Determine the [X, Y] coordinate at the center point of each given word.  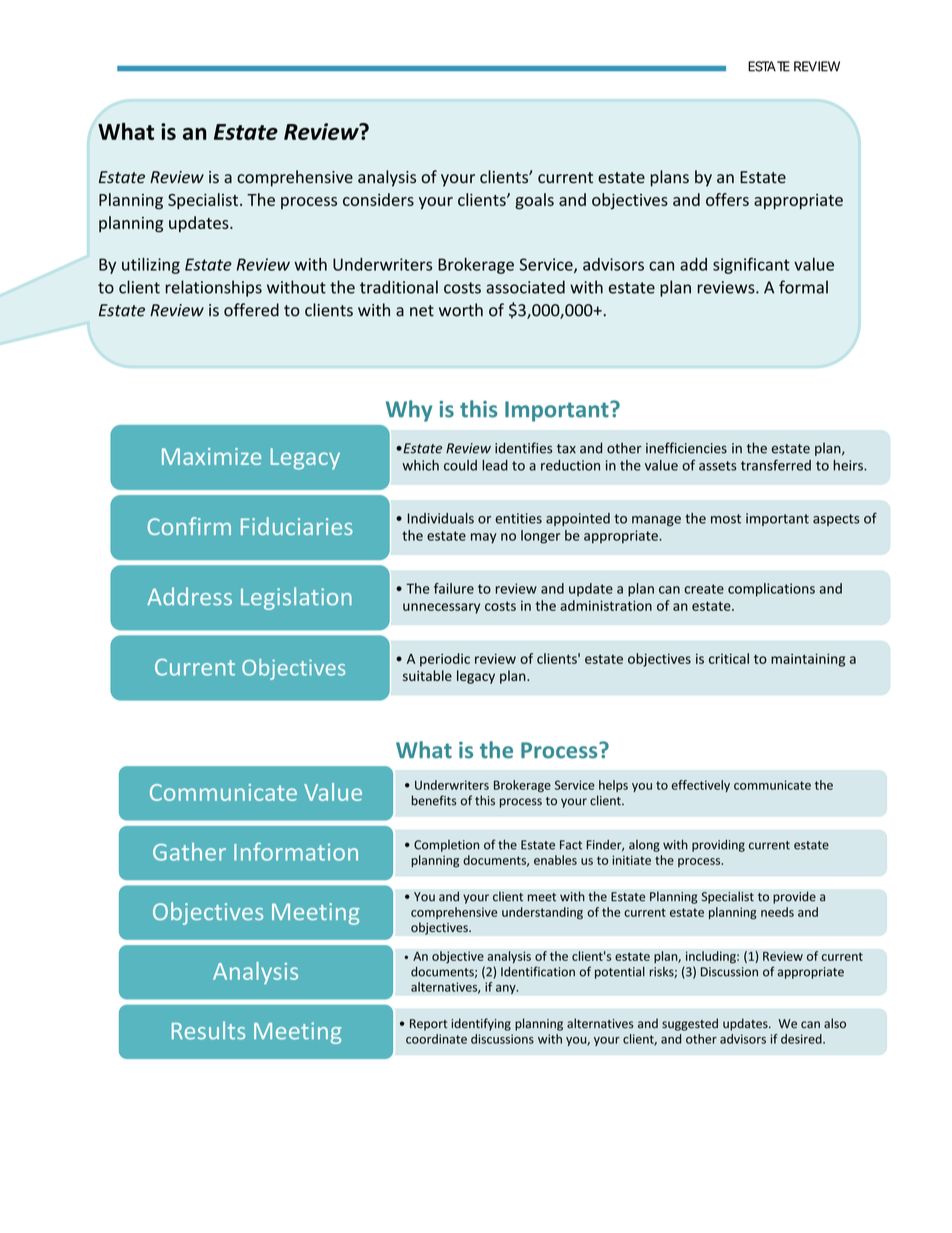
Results [208, 1030]
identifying [481, 1024]
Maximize [211, 456]
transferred [776, 465]
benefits [434, 800]
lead [495, 465]
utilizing [151, 265]
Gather [189, 852]
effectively [701, 786]
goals [534, 201]
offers [727, 199]
